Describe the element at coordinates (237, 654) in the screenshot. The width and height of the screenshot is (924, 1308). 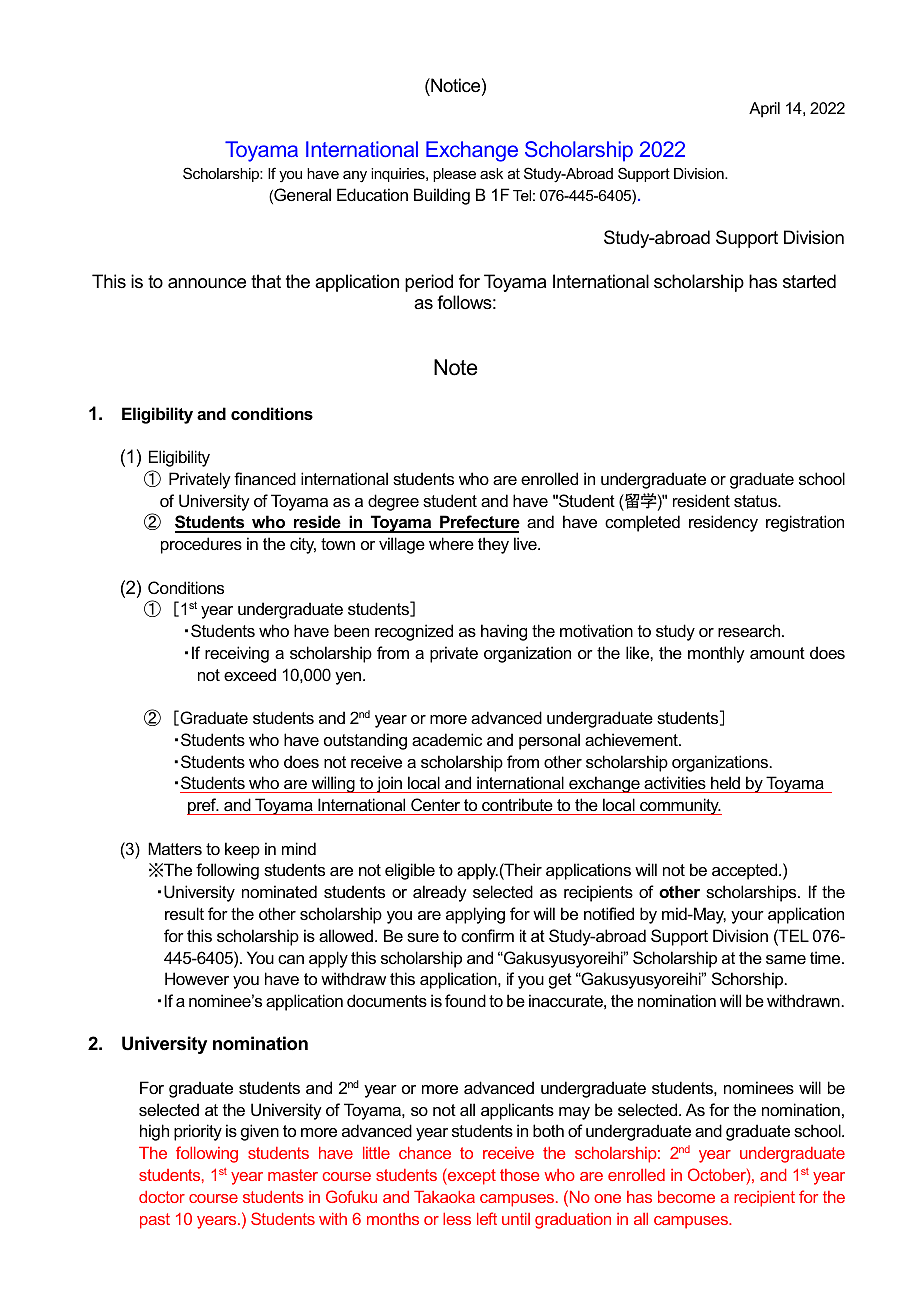
I see `receiving` at that location.
